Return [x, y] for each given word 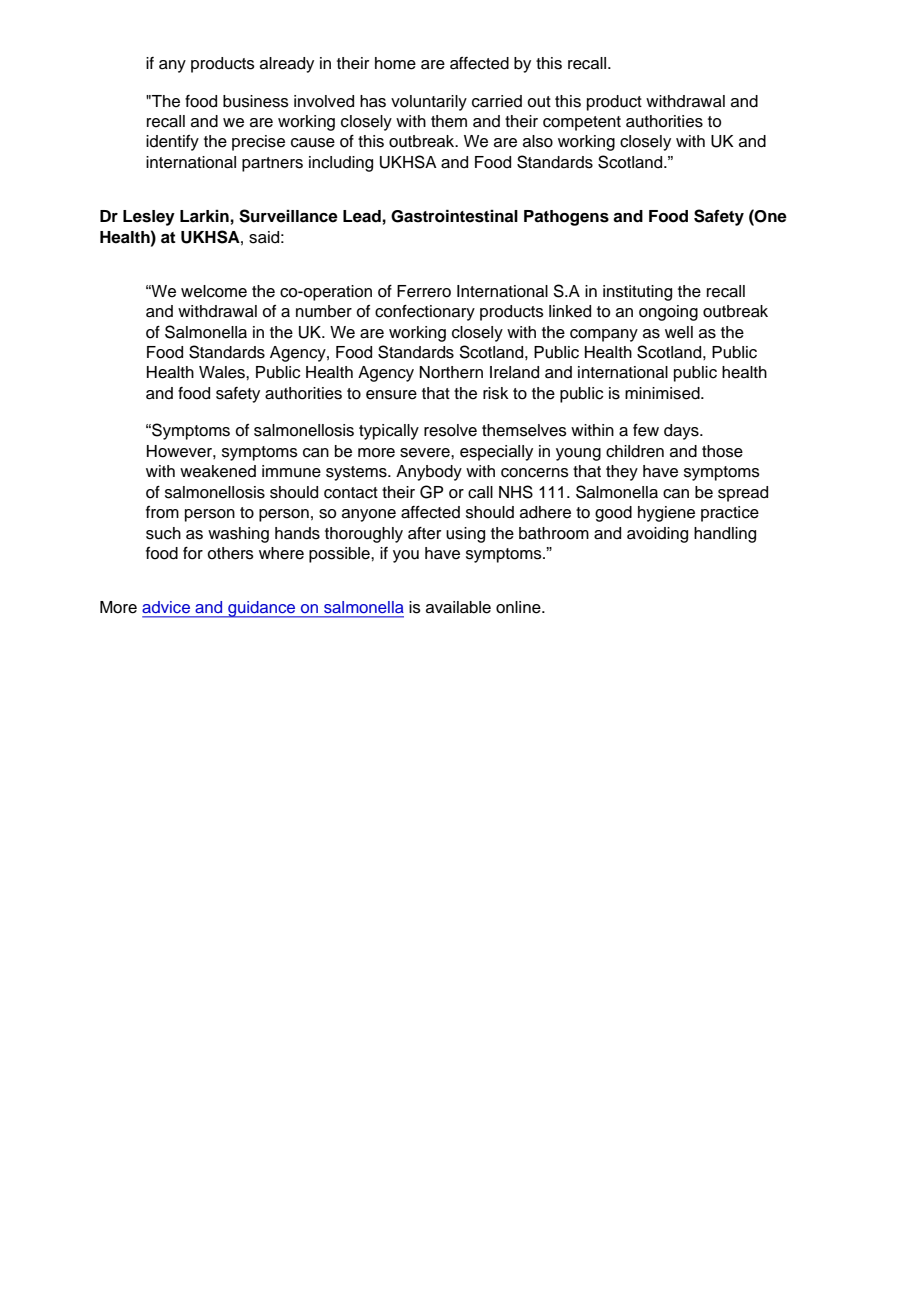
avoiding [657, 535]
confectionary [425, 313]
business [256, 101]
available [458, 607]
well [679, 332]
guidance [262, 609]
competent [582, 123]
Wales [223, 372]
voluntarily [429, 103]
